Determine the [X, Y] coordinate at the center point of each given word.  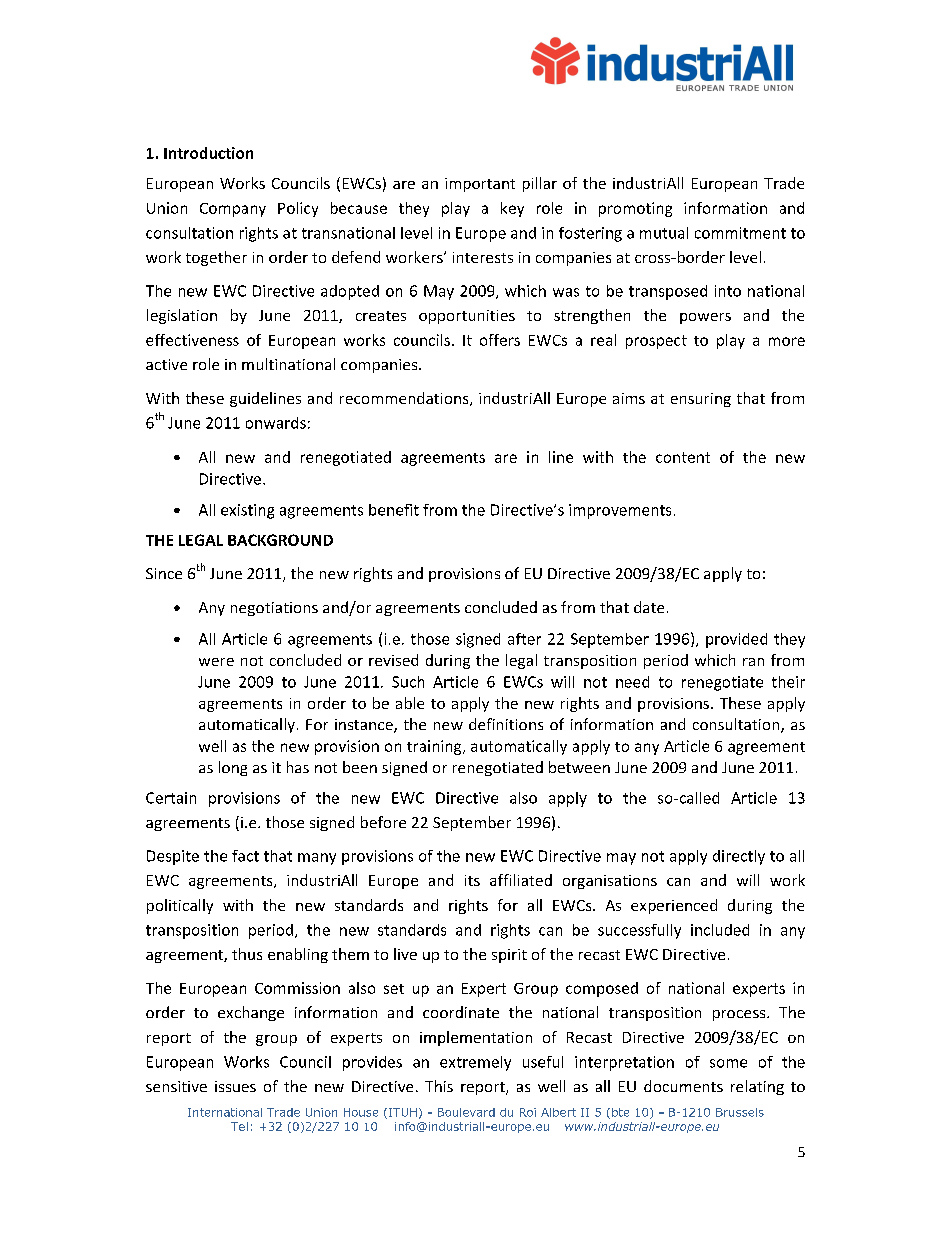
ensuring [701, 400]
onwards [276, 423]
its [472, 880]
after [524, 639]
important [480, 185]
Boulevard [466, 1112]
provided [736, 640]
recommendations [405, 399]
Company [233, 210]
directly [739, 857]
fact [245, 856]
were [216, 662]
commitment [740, 233]
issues [235, 1086]
